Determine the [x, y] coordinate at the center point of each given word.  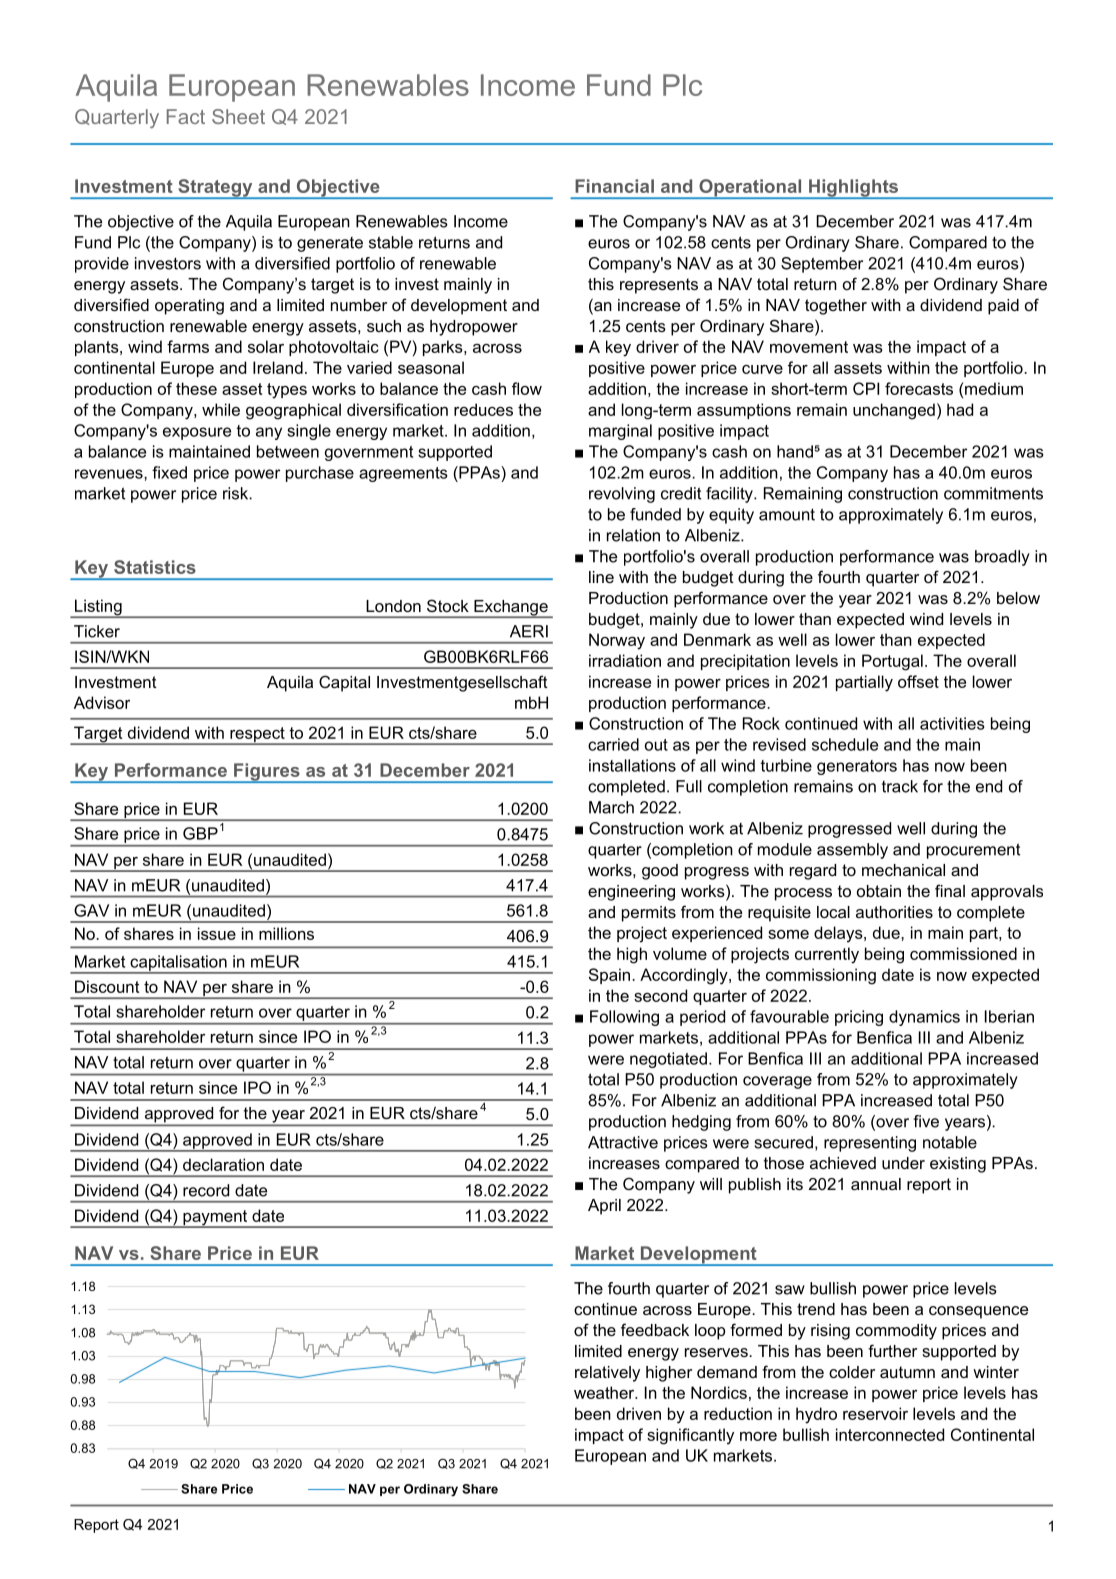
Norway [617, 641]
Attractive [623, 1142]
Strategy [215, 189]
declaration [223, 1164]
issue [217, 933]
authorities [894, 912]
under [903, 1163]
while [221, 409]
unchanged [894, 411]
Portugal [892, 662]
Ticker [97, 631]
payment [215, 1219]
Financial [614, 186]
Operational [750, 189]
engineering [631, 893]
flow [527, 388]
